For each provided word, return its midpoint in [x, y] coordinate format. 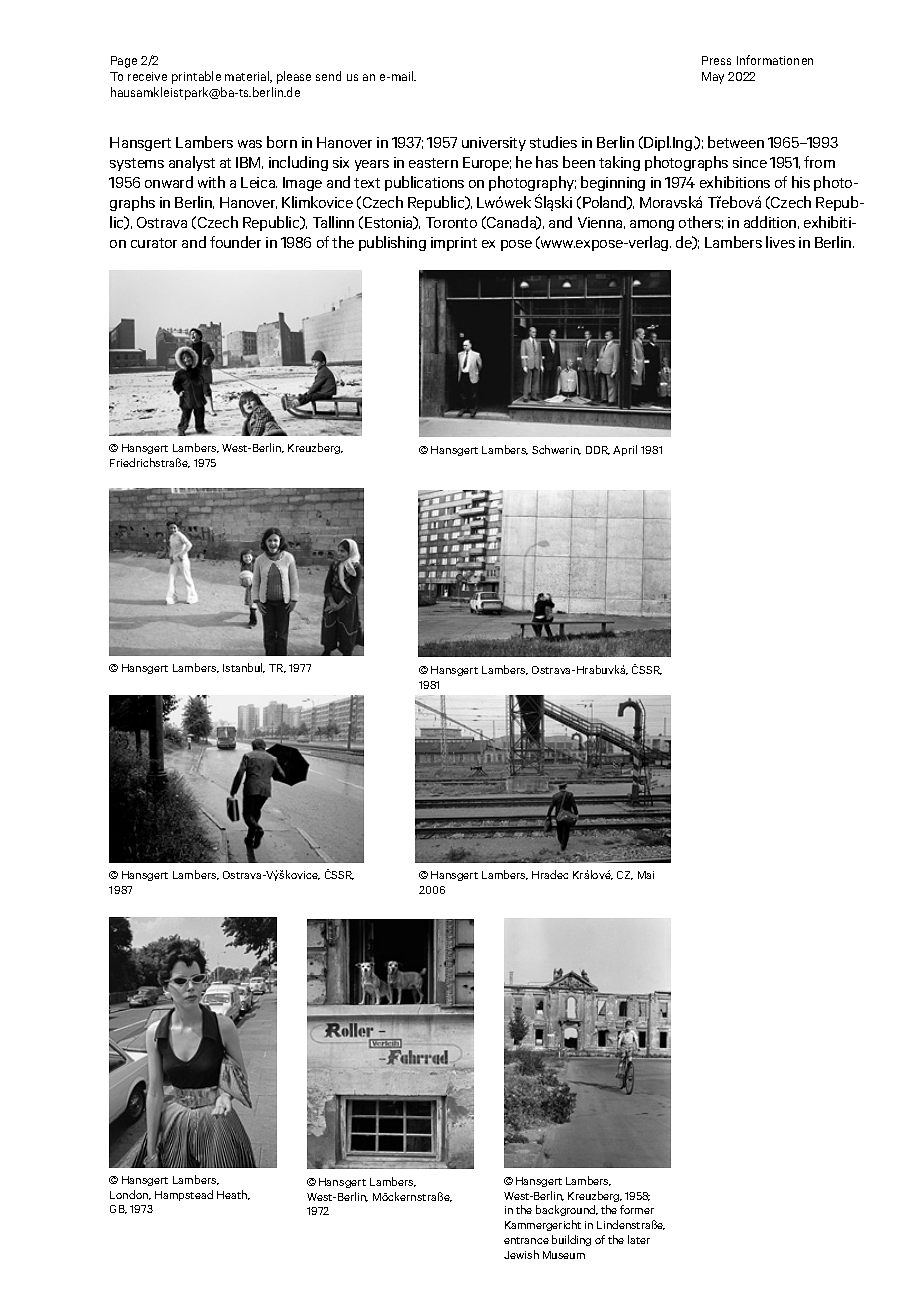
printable [196, 77]
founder [235, 242]
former [637, 1209]
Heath [233, 1195]
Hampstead [184, 1195]
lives [780, 242]
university [494, 144]
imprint [454, 244]
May [713, 78]
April [625, 450]
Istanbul [244, 668]
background [567, 1210]
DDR [598, 450]
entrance [526, 1240]
